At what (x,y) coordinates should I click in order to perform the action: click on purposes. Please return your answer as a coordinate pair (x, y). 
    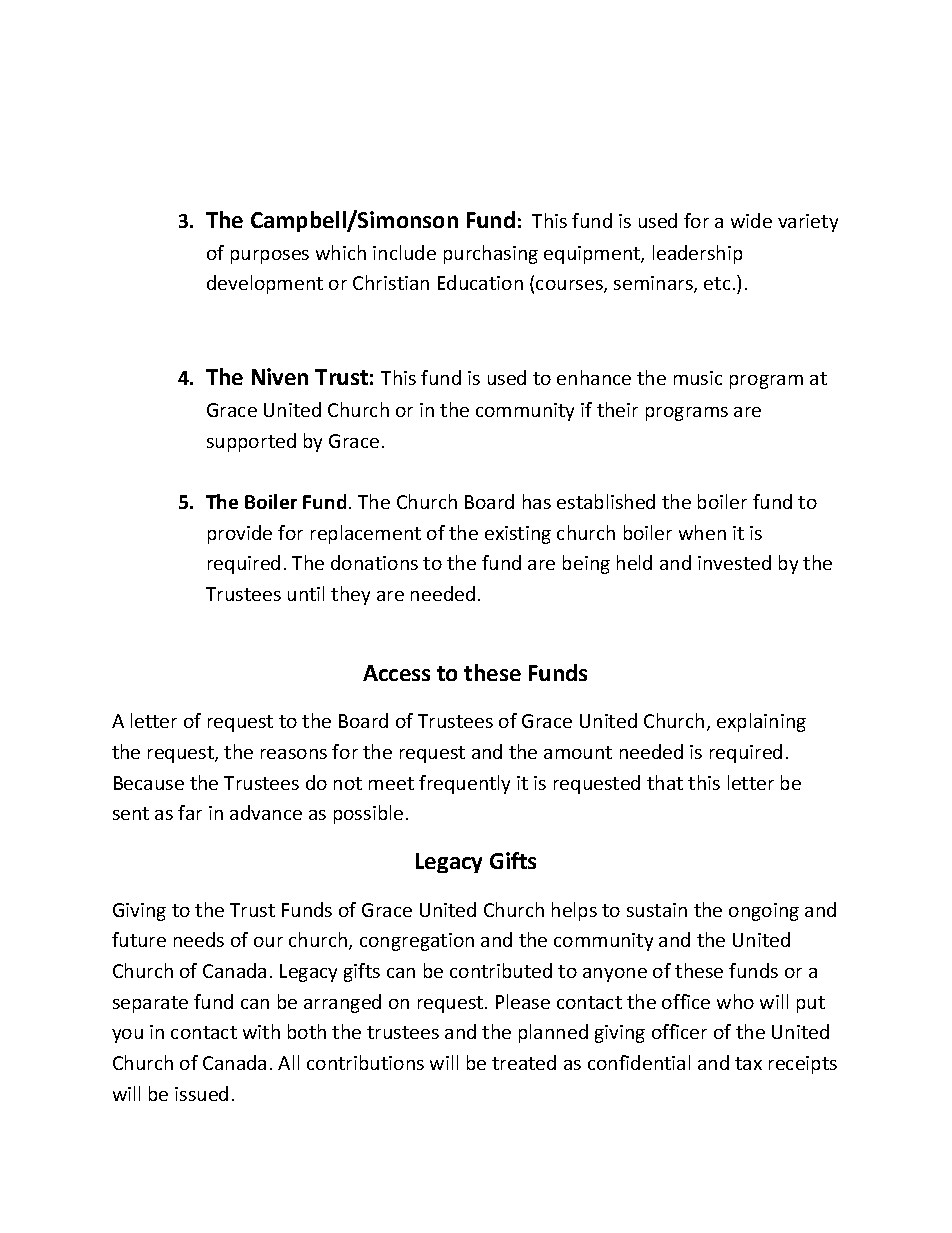
    Looking at the image, I should click on (270, 257).
